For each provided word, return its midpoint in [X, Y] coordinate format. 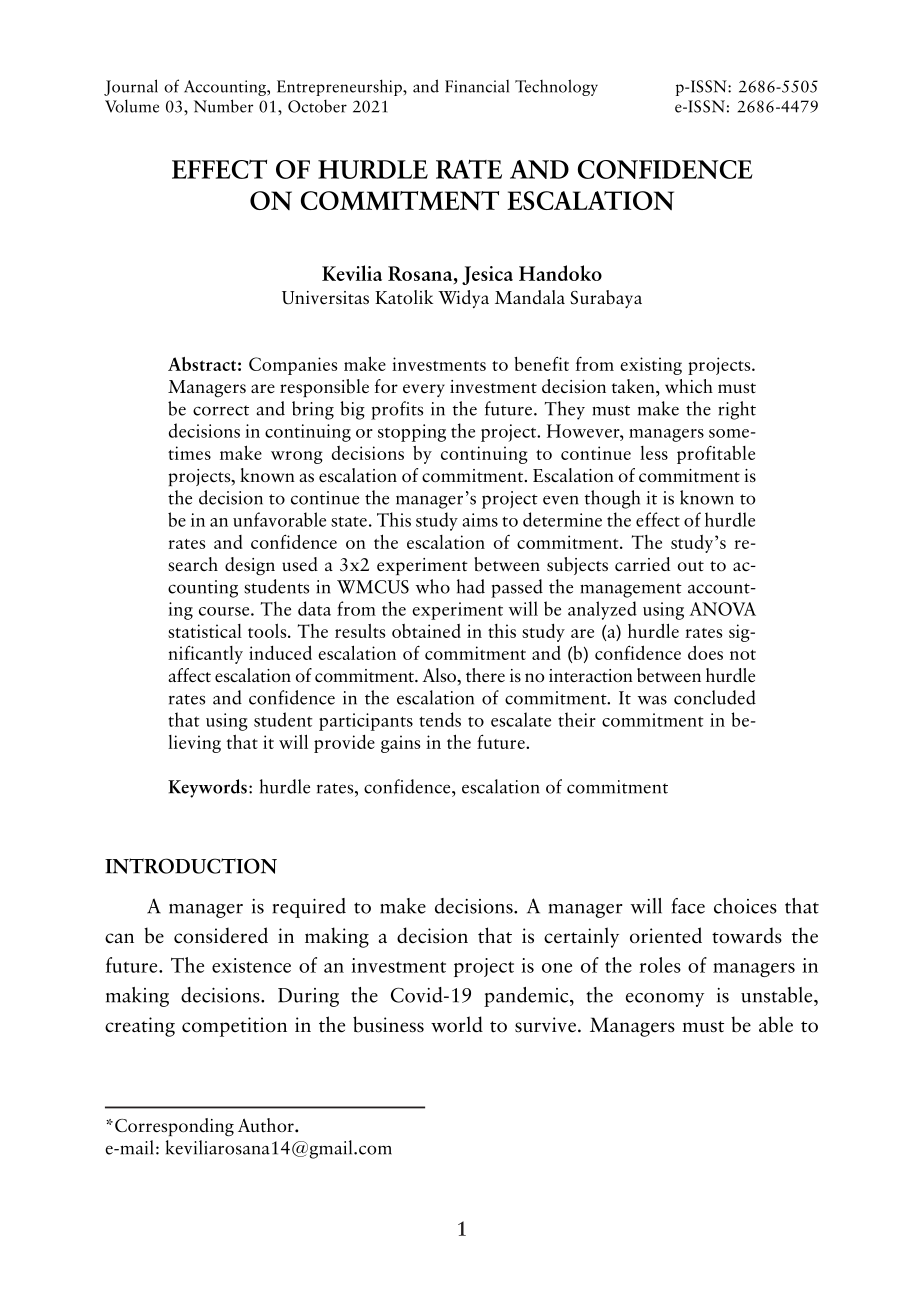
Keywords [207, 788]
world [457, 1024]
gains [400, 744]
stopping [412, 433]
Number [223, 106]
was [652, 700]
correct [221, 410]
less [654, 453]
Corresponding [174, 1127]
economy [665, 1000]
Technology [556, 87]
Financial [477, 86]
